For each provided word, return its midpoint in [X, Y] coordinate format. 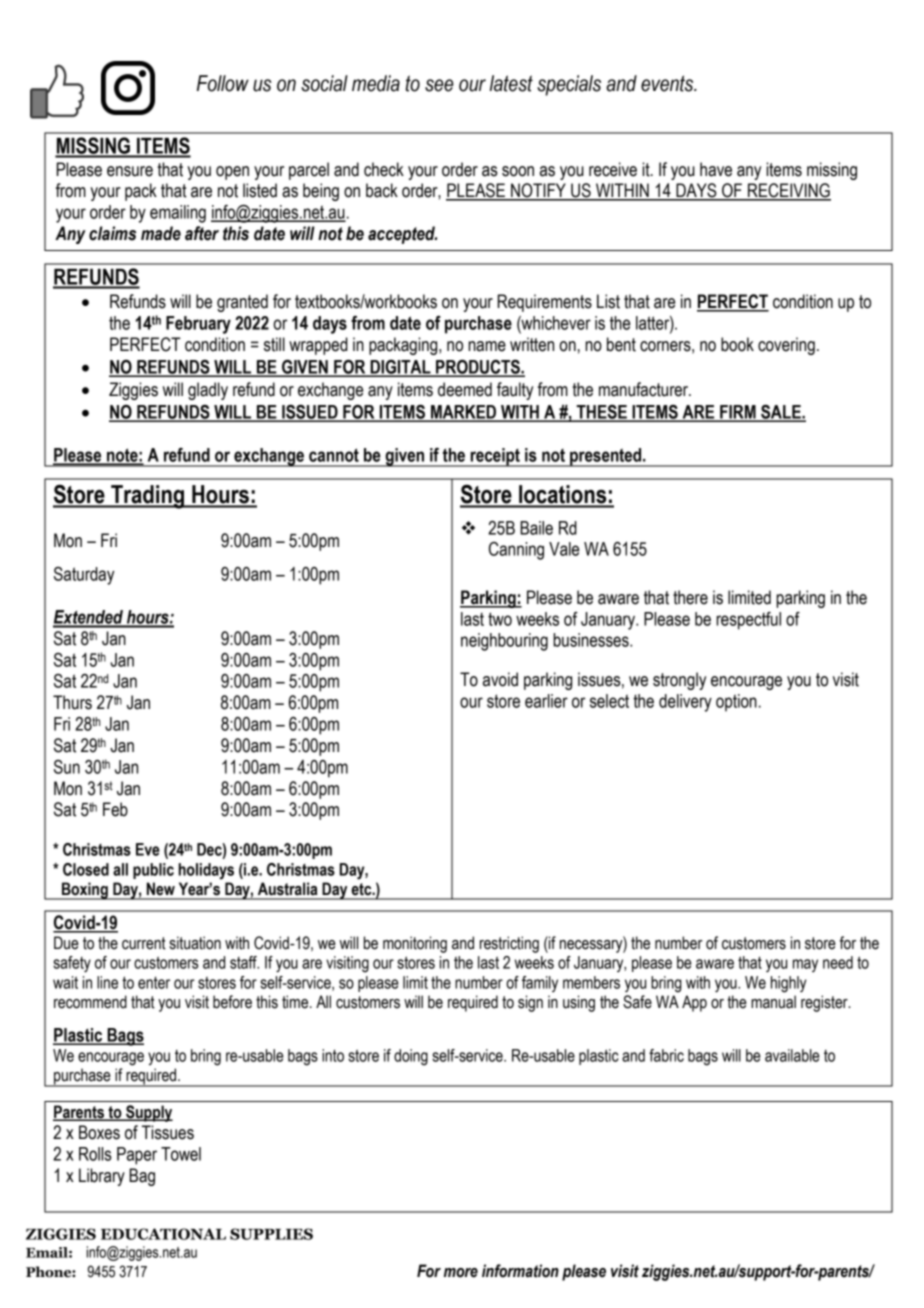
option [736, 703]
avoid [500, 679]
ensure [130, 171]
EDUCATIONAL [163, 1234]
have [716, 169]
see [439, 85]
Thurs [72, 702]
